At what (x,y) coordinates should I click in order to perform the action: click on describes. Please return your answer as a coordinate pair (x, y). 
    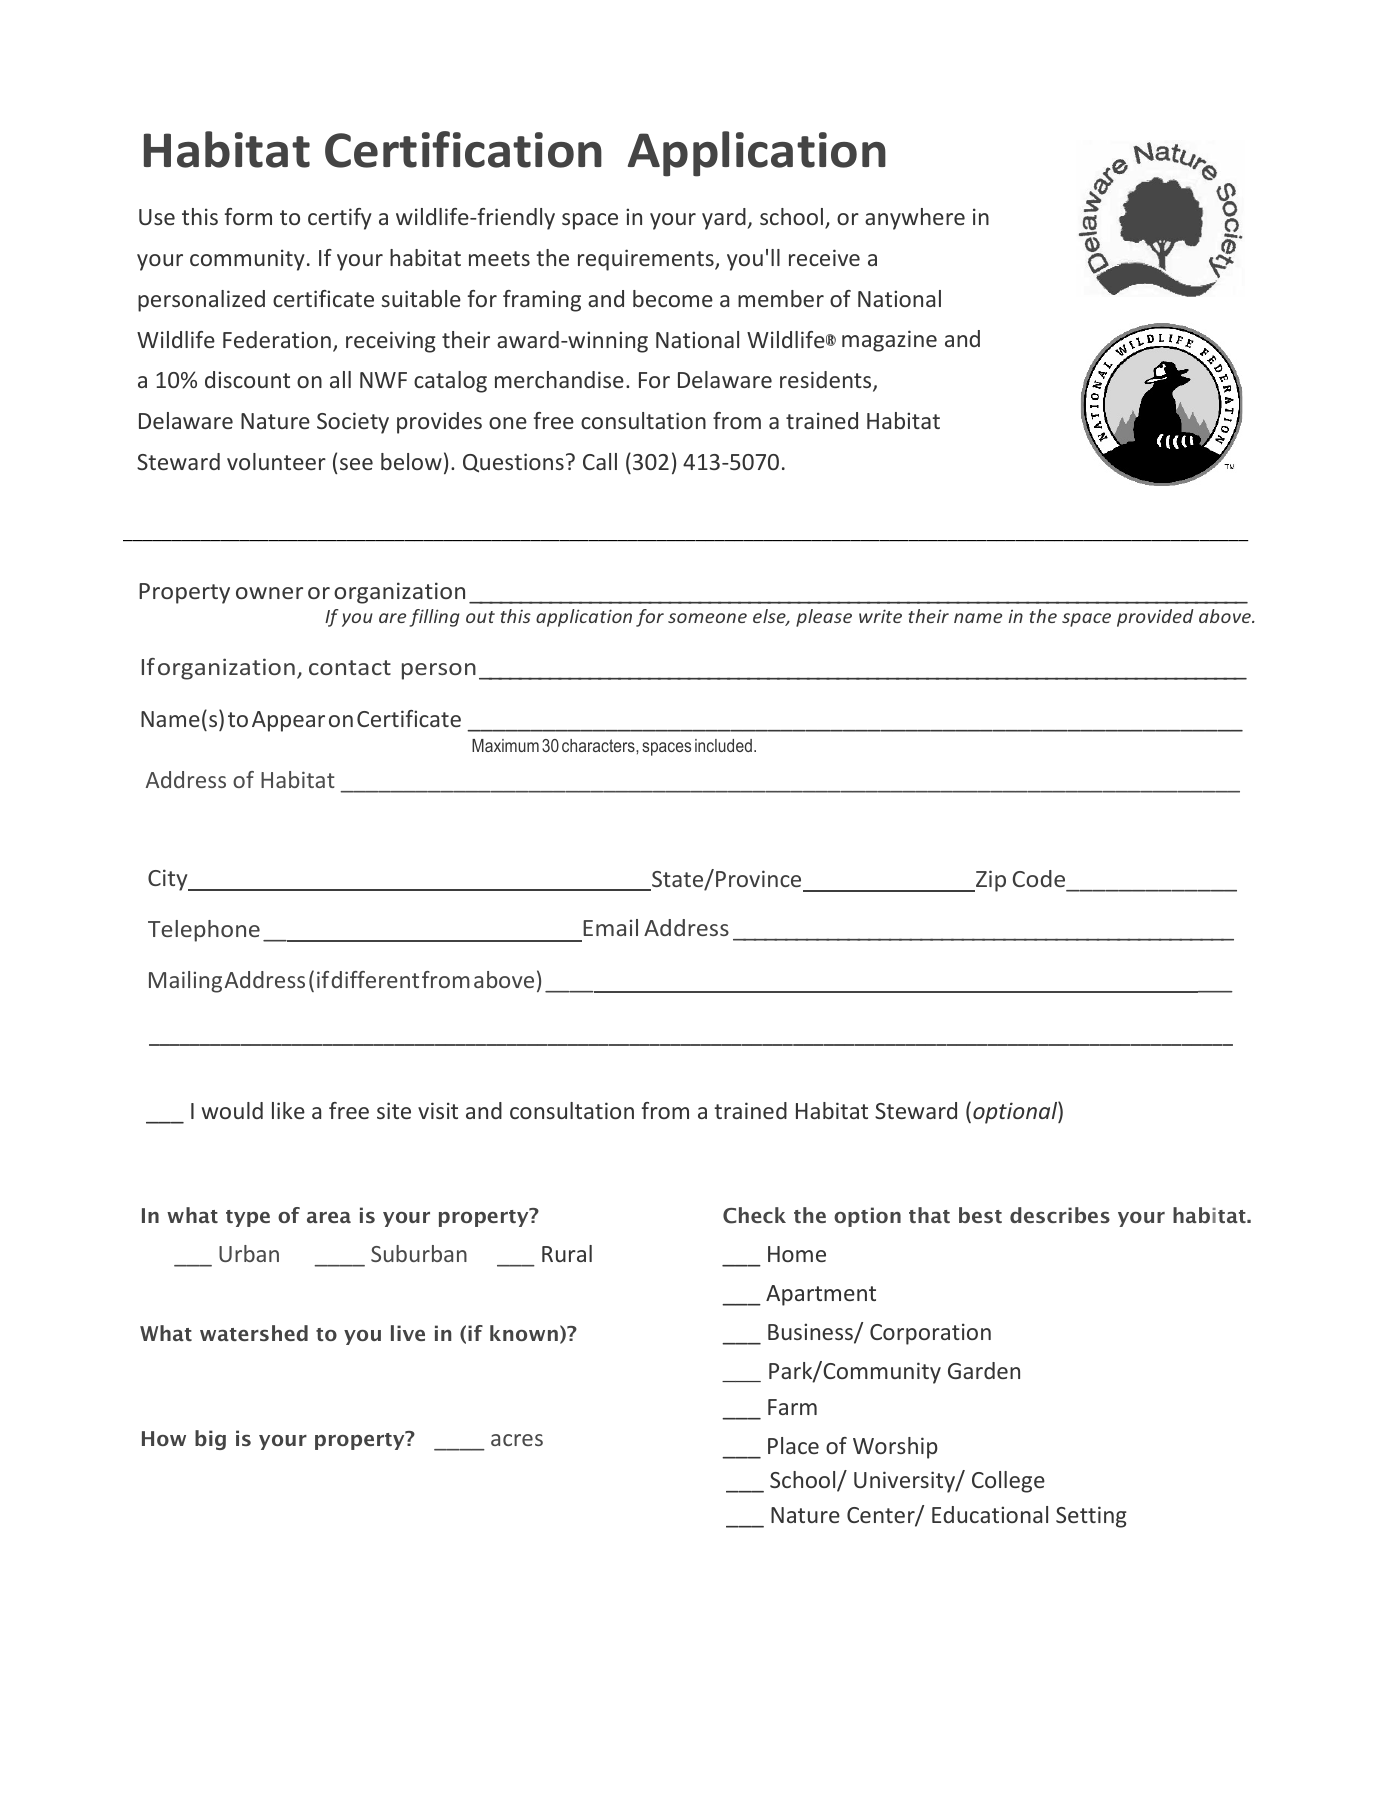
    Looking at the image, I should click on (1060, 1215).
